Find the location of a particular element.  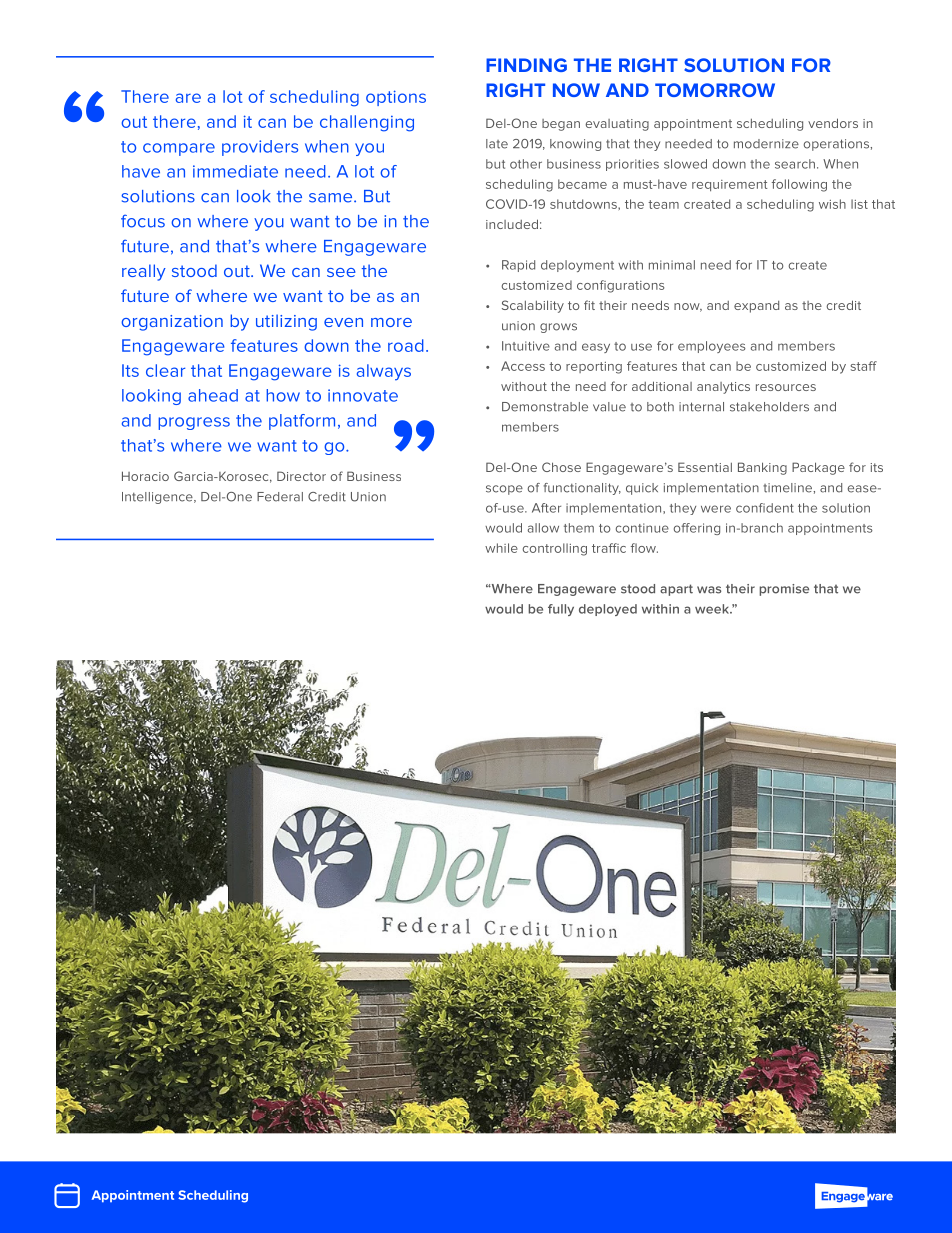

Finding is located at coordinates (526, 65).
